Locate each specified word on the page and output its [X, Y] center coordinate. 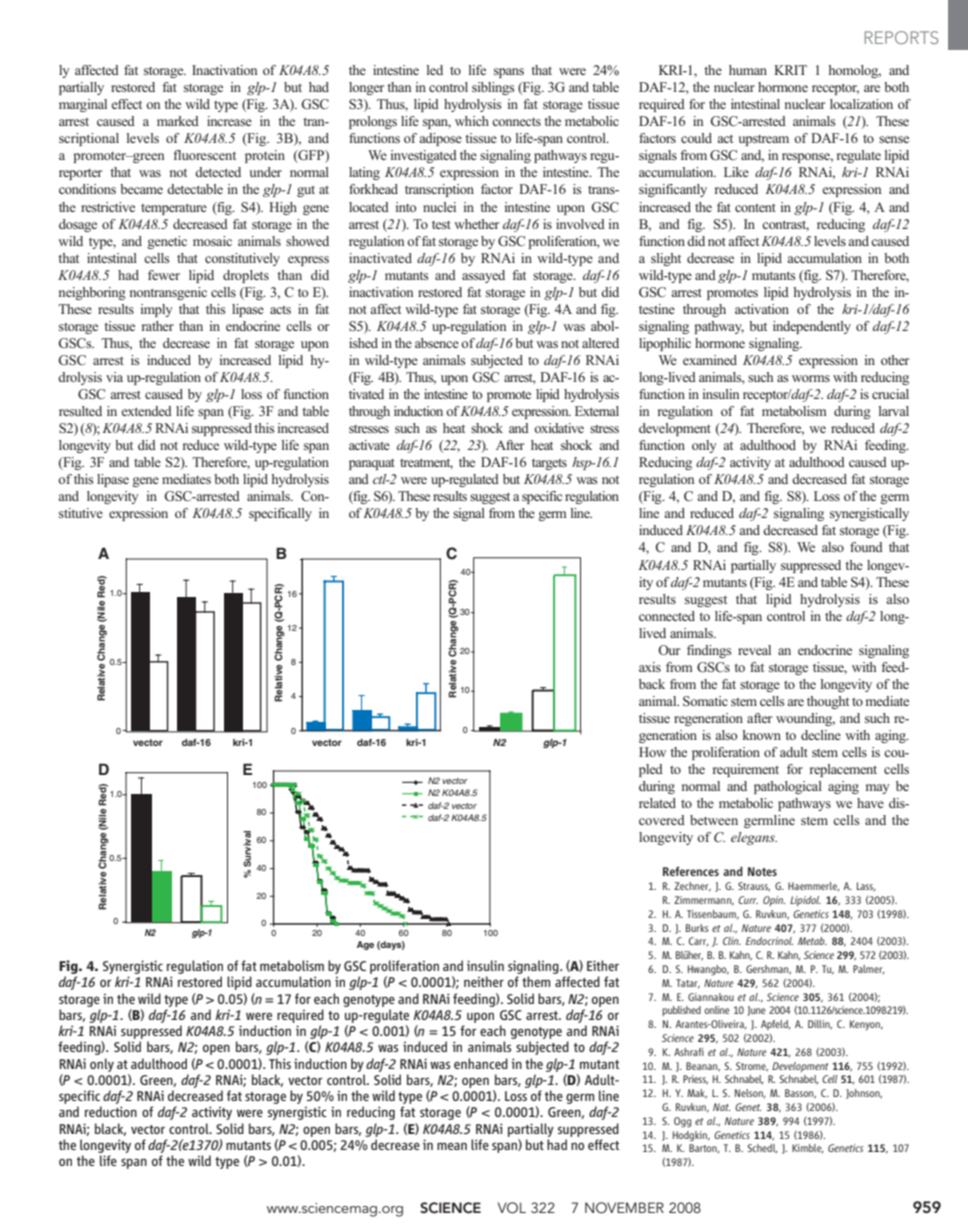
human [748, 70]
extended [146, 411]
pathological [788, 787]
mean [452, 1146]
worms [811, 378]
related [657, 803]
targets [549, 464]
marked [178, 121]
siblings [493, 88]
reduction [111, 1111]
